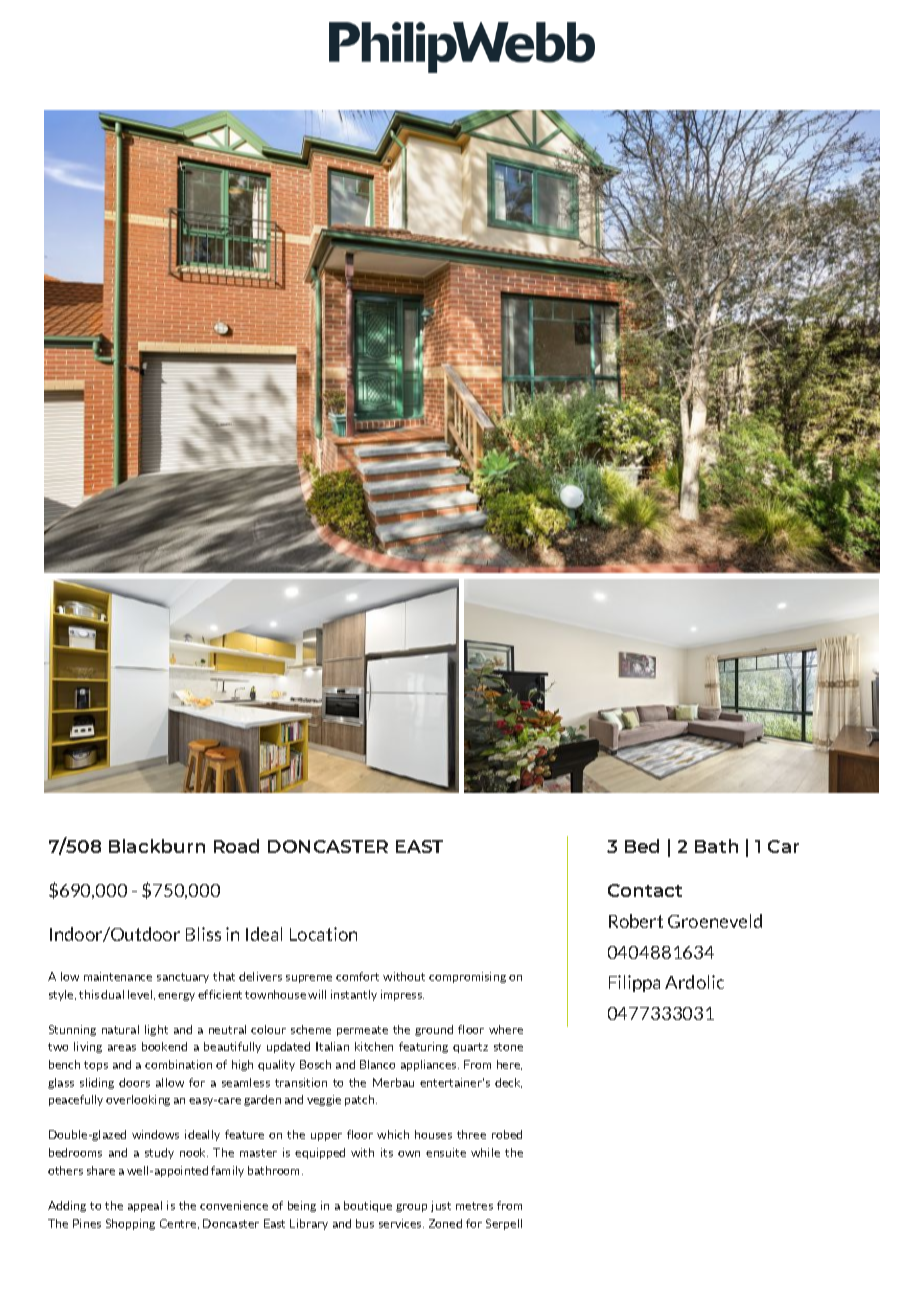 The width and height of the document is (924, 1308). What do you see at coordinates (508, 1047) in the document?
I see `stone` at bounding box center [508, 1047].
